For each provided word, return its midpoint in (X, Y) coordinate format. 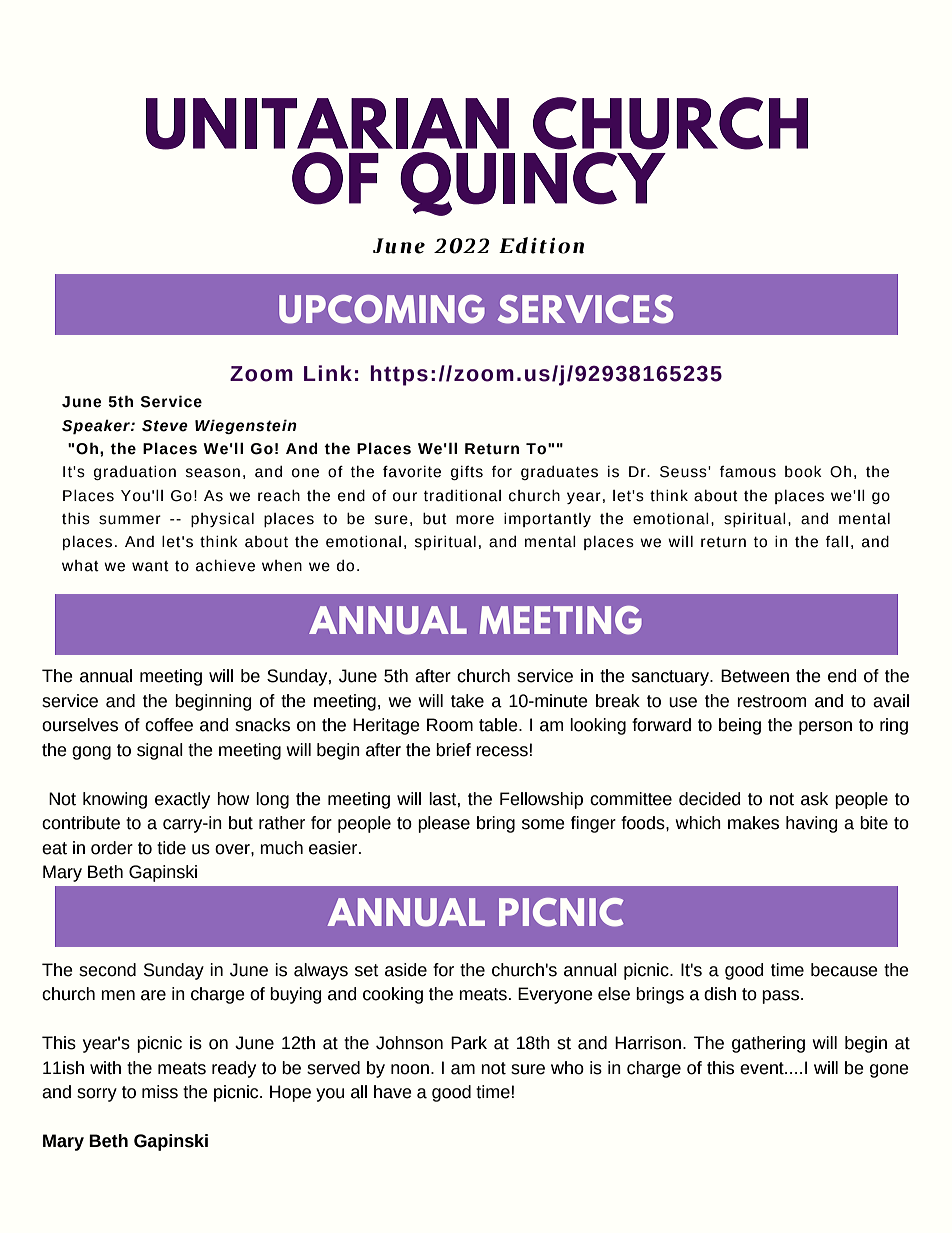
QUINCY (533, 182)
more (475, 520)
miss (160, 1092)
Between (755, 676)
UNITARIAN (327, 124)
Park (469, 1043)
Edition (541, 245)
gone (889, 1071)
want (150, 566)
